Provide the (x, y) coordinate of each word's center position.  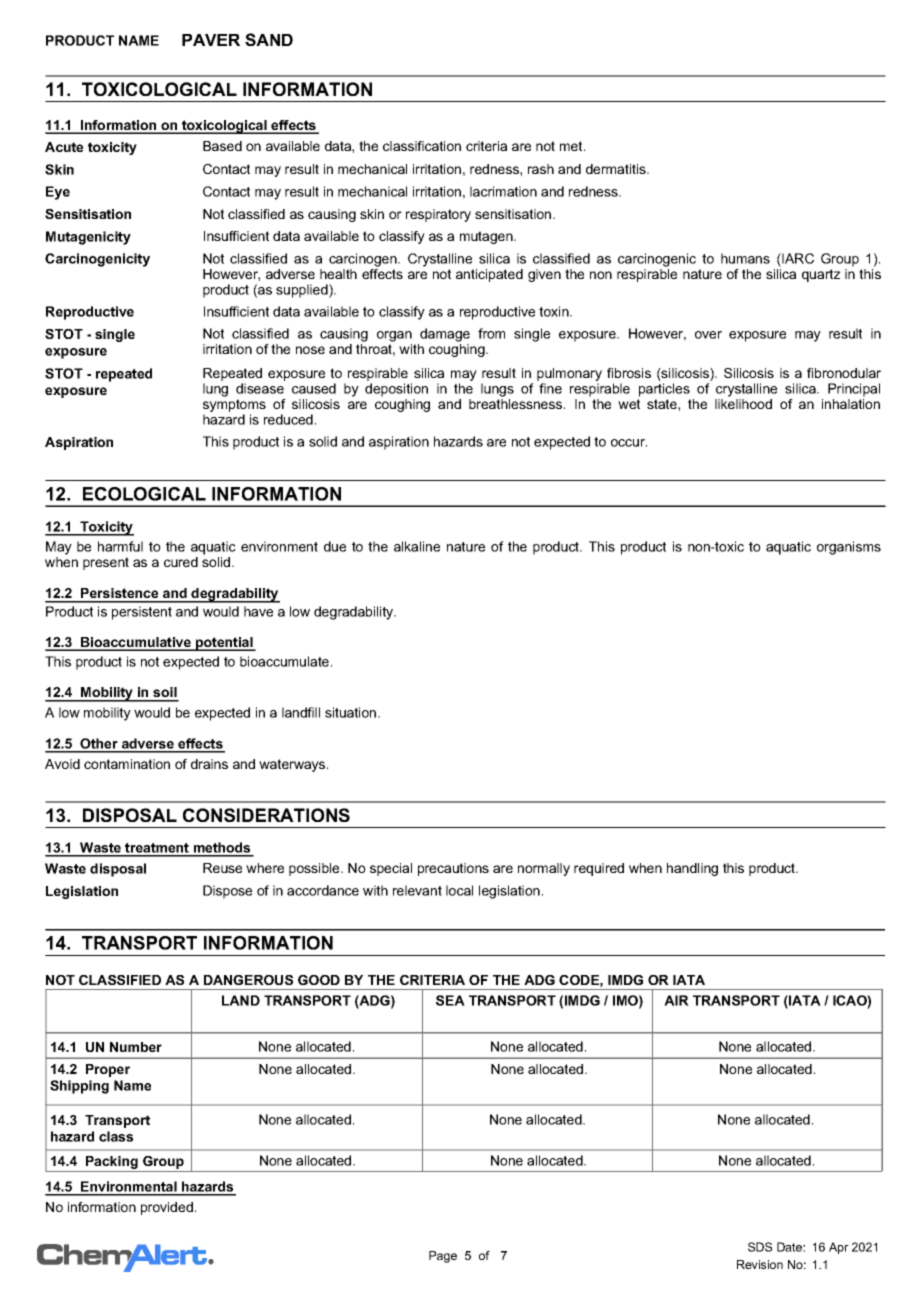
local (459, 890)
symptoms (234, 407)
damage (445, 335)
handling (692, 869)
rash (541, 169)
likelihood (743, 404)
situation (352, 712)
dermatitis (617, 169)
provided (167, 1208)
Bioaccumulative (136, 643)
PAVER (211, 40)
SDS (760, 1247)
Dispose (227, 892)
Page (443, 1257)
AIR (676, 1000)
